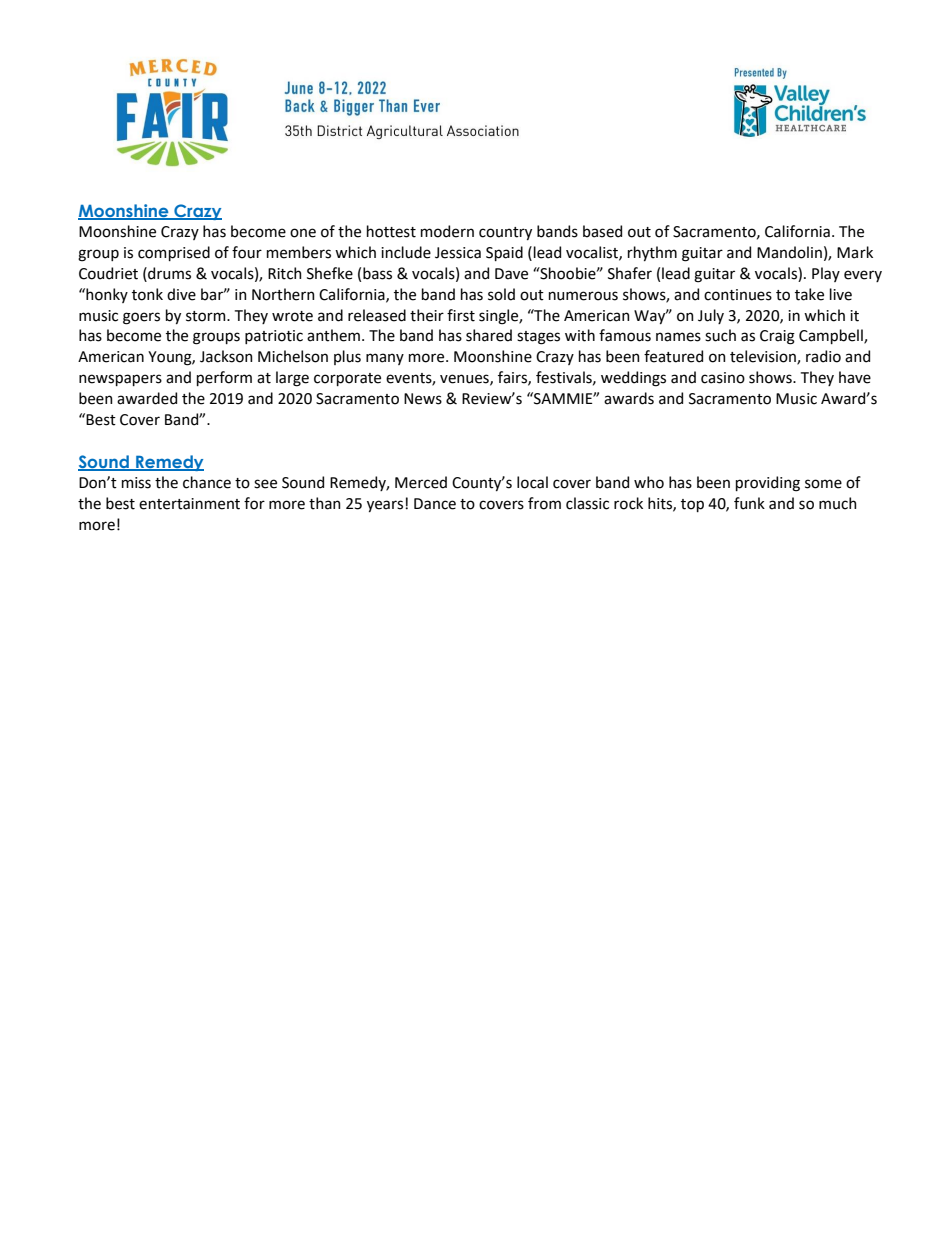 The width and height of the image is (952, 1233). I want to click on perform, so click(224, 378).
